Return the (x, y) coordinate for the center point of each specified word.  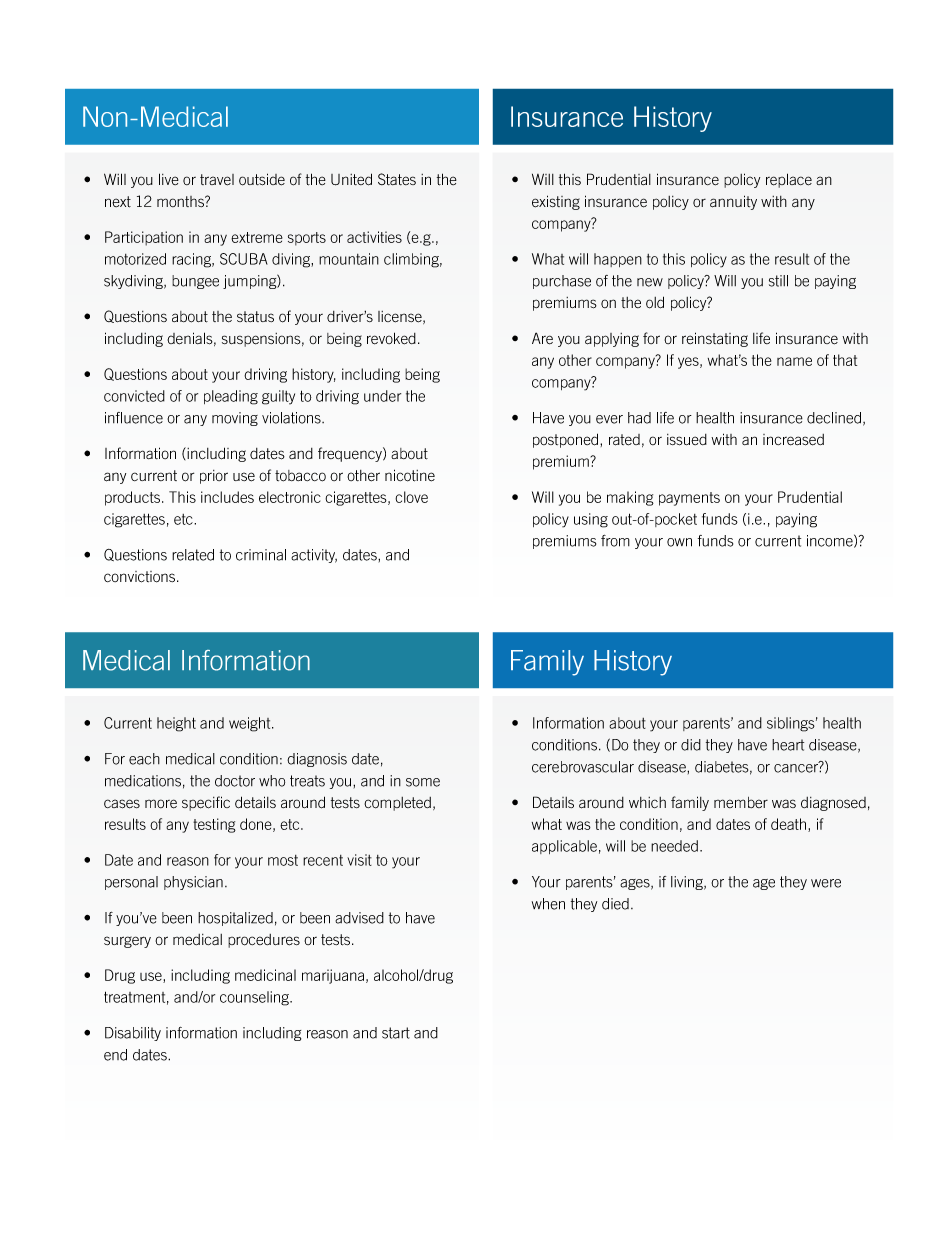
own (679, 542)
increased (793, 440)
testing (214, 825)
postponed (567, 440)
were (826, 883)
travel (217, 180)
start (396, 1033)
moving (235, 419)
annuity (733, 202)
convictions (141, 577)
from (615, 541)
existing (556, 202)
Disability (133, 1034)
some (423, 782)
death (790, 825)
